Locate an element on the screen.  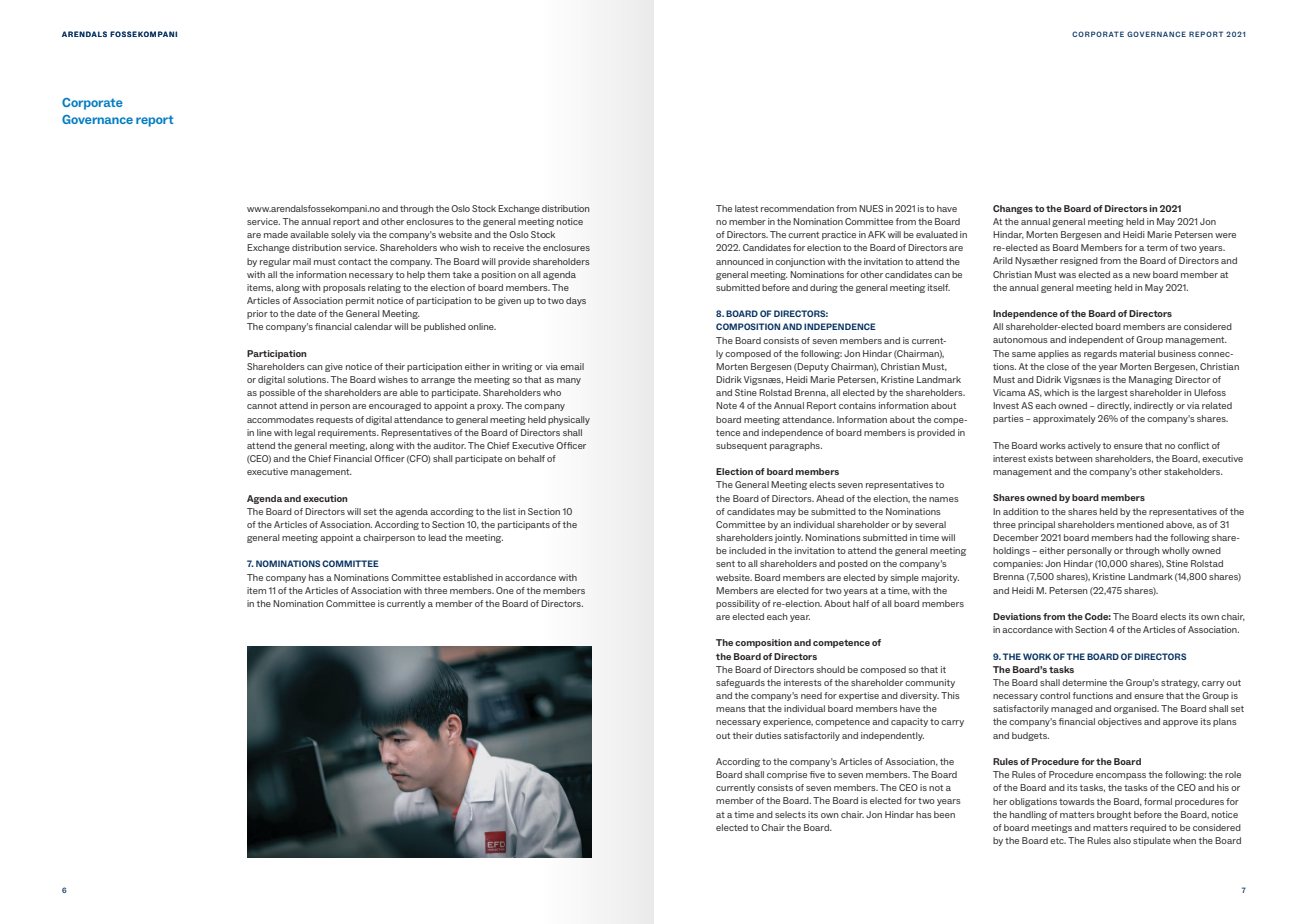
comprise is located at coordinates (787, 775).
